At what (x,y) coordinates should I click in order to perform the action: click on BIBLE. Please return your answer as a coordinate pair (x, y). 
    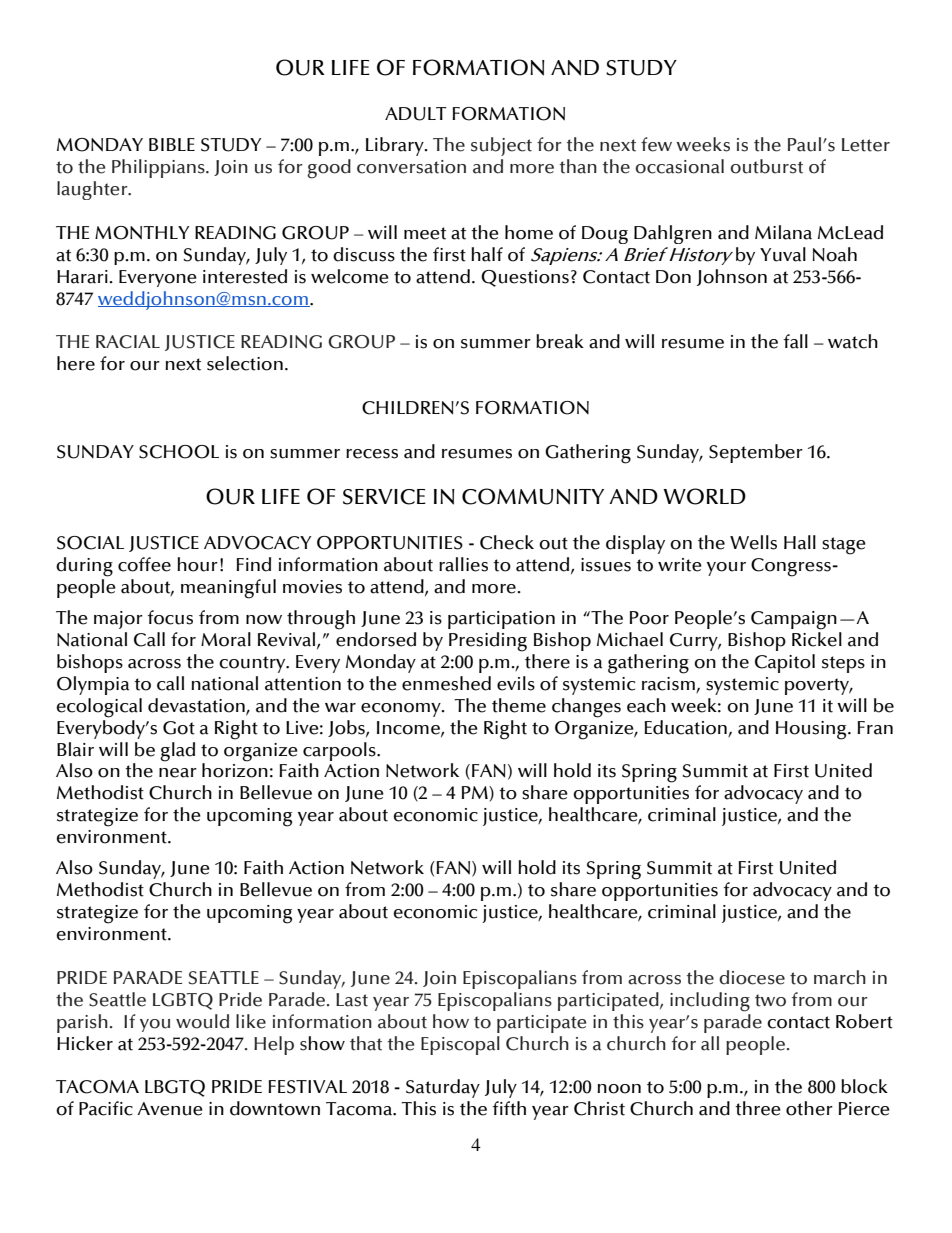
    Looking at the image, I should click on (172, 144).
